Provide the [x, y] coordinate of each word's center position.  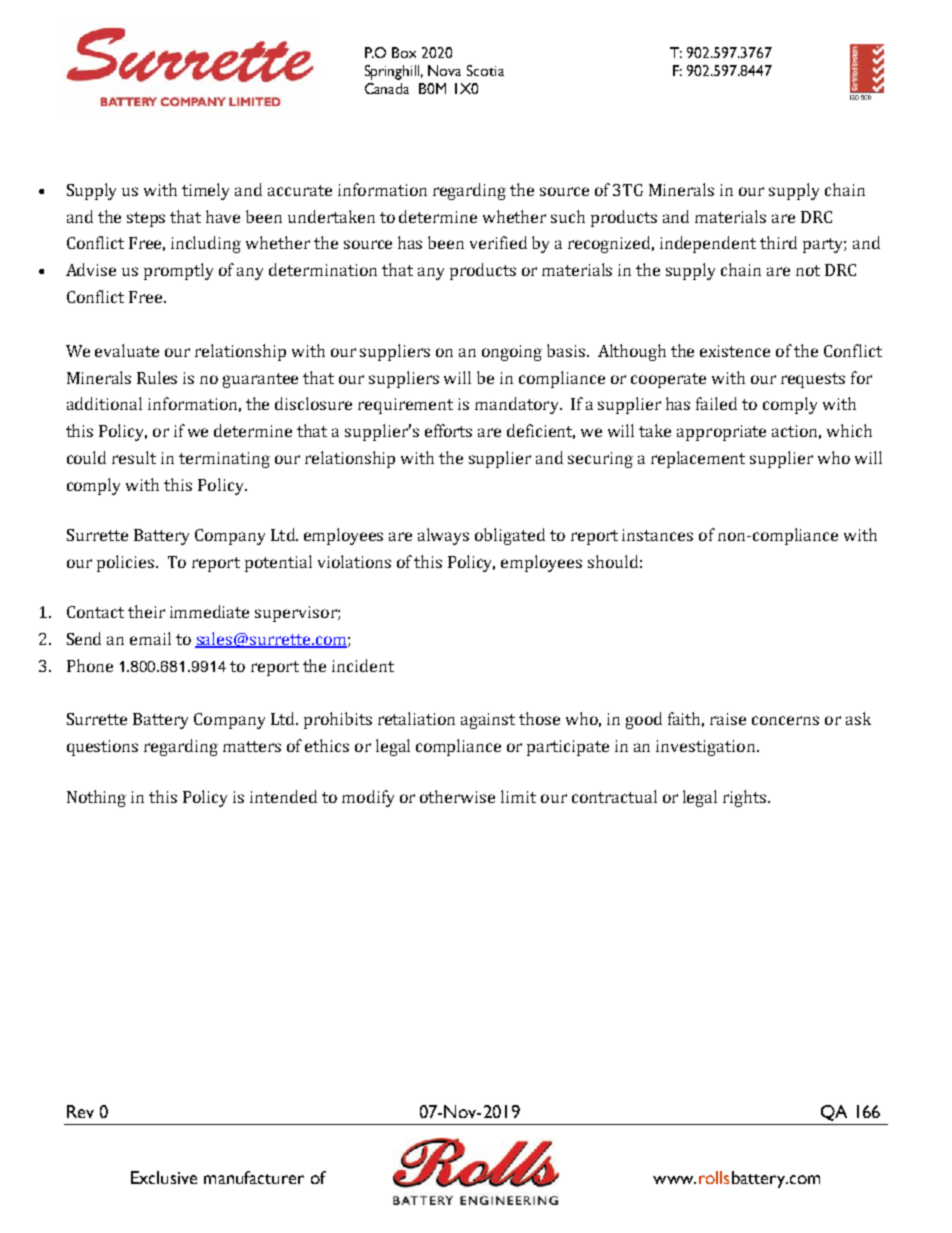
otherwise [457, 796]
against [488, 721]
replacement [698, 459]
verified [498, 242]
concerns [785, 720]
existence [735, 351]
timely [205, 191]
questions [102, 748]
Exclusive [164, 1177]
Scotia [485, 70]
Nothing [96, 798]
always [443, 536]
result [134, 457]
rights [746, 798]
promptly [178, 271]
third [778, 242]
